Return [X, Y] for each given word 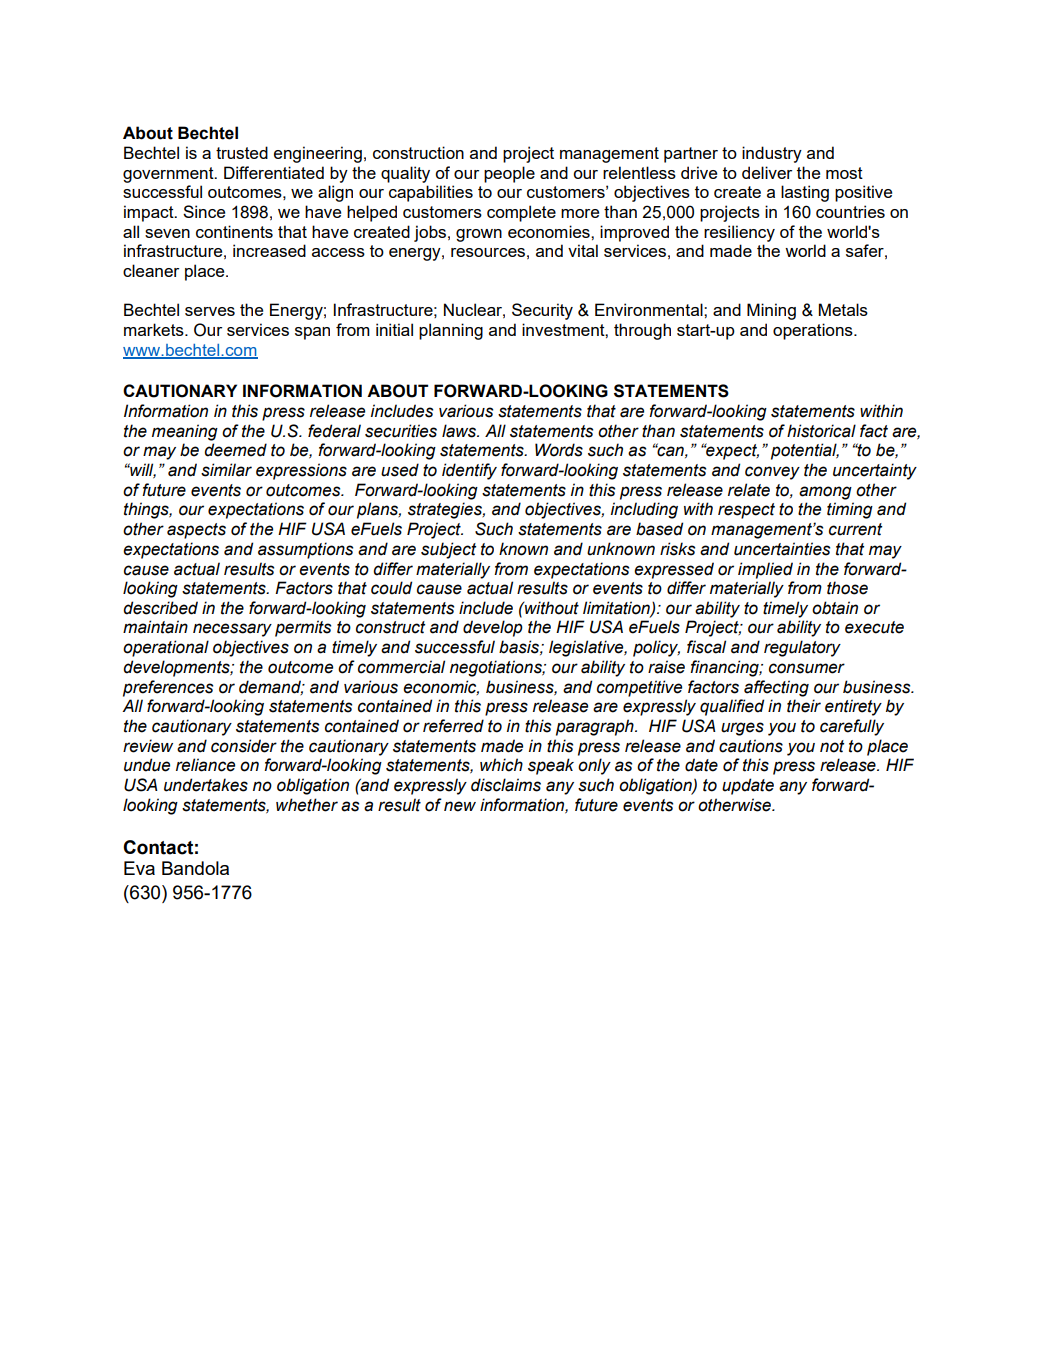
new [460, 806]
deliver [767, 172]
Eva [139, 868]
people [509, 174]
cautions [751, 746]
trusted [242, 152]
